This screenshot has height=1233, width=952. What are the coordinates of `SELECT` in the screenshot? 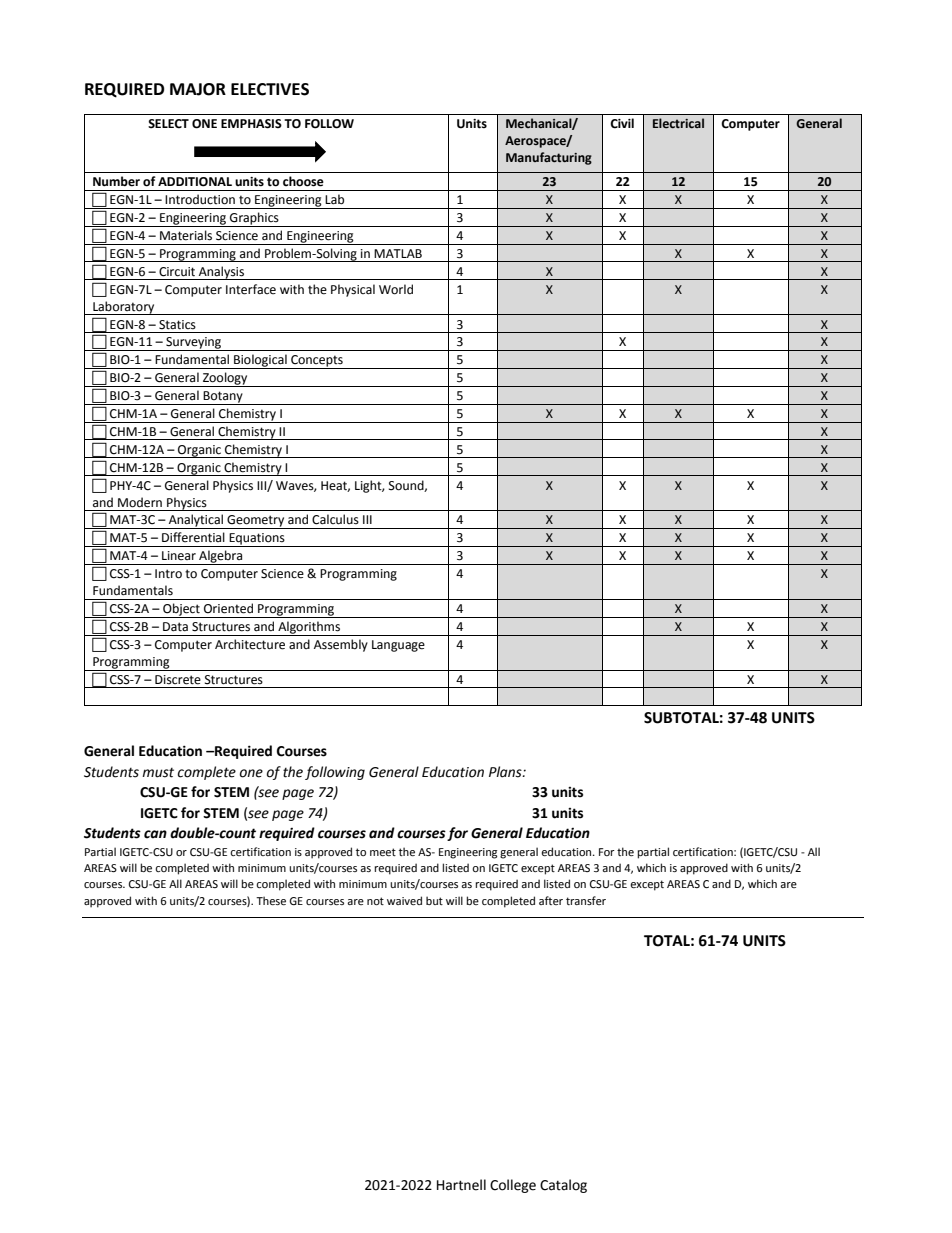 It's located at (168, 124).
